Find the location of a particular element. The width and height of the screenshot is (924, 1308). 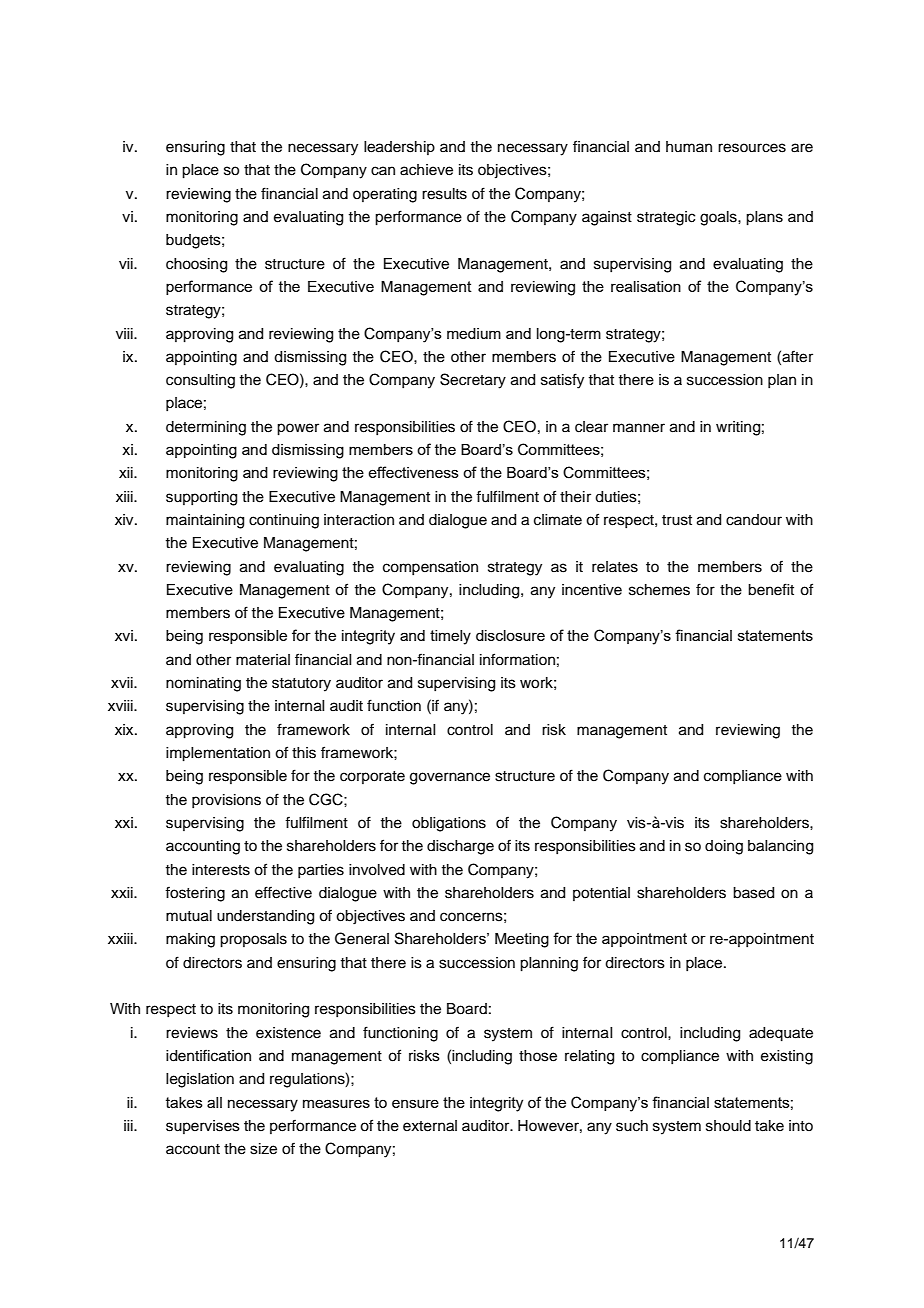

choosing is located at coordinates (196, 265).
